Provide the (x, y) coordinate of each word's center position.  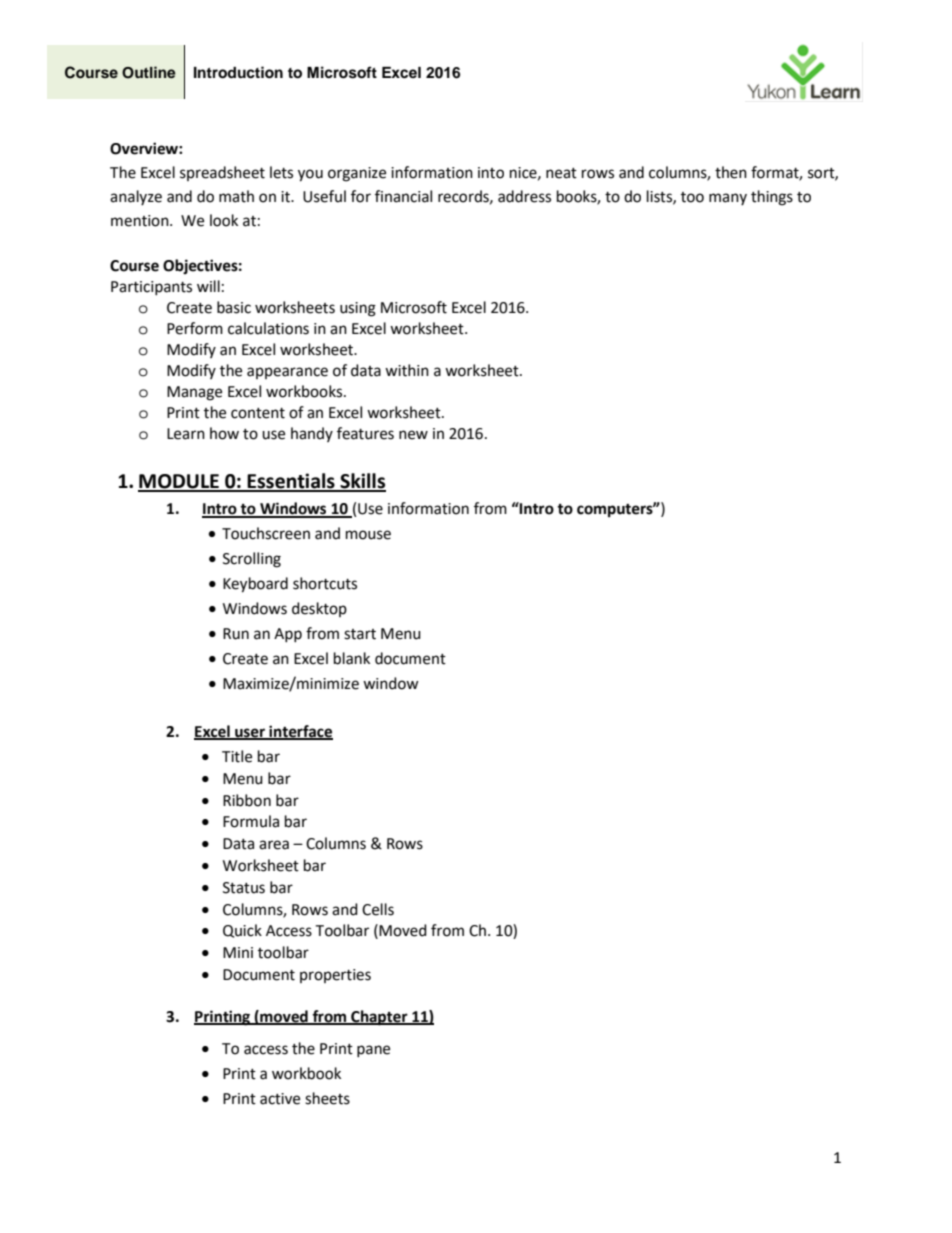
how (224, 433)
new (413, 435)
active (280, 1099)
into (491, 173)
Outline (149, 72)
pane (373, 1051)
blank (352, 658)
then (731, 172)
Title (237, 756)
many (728, 199)
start (360, 634)
